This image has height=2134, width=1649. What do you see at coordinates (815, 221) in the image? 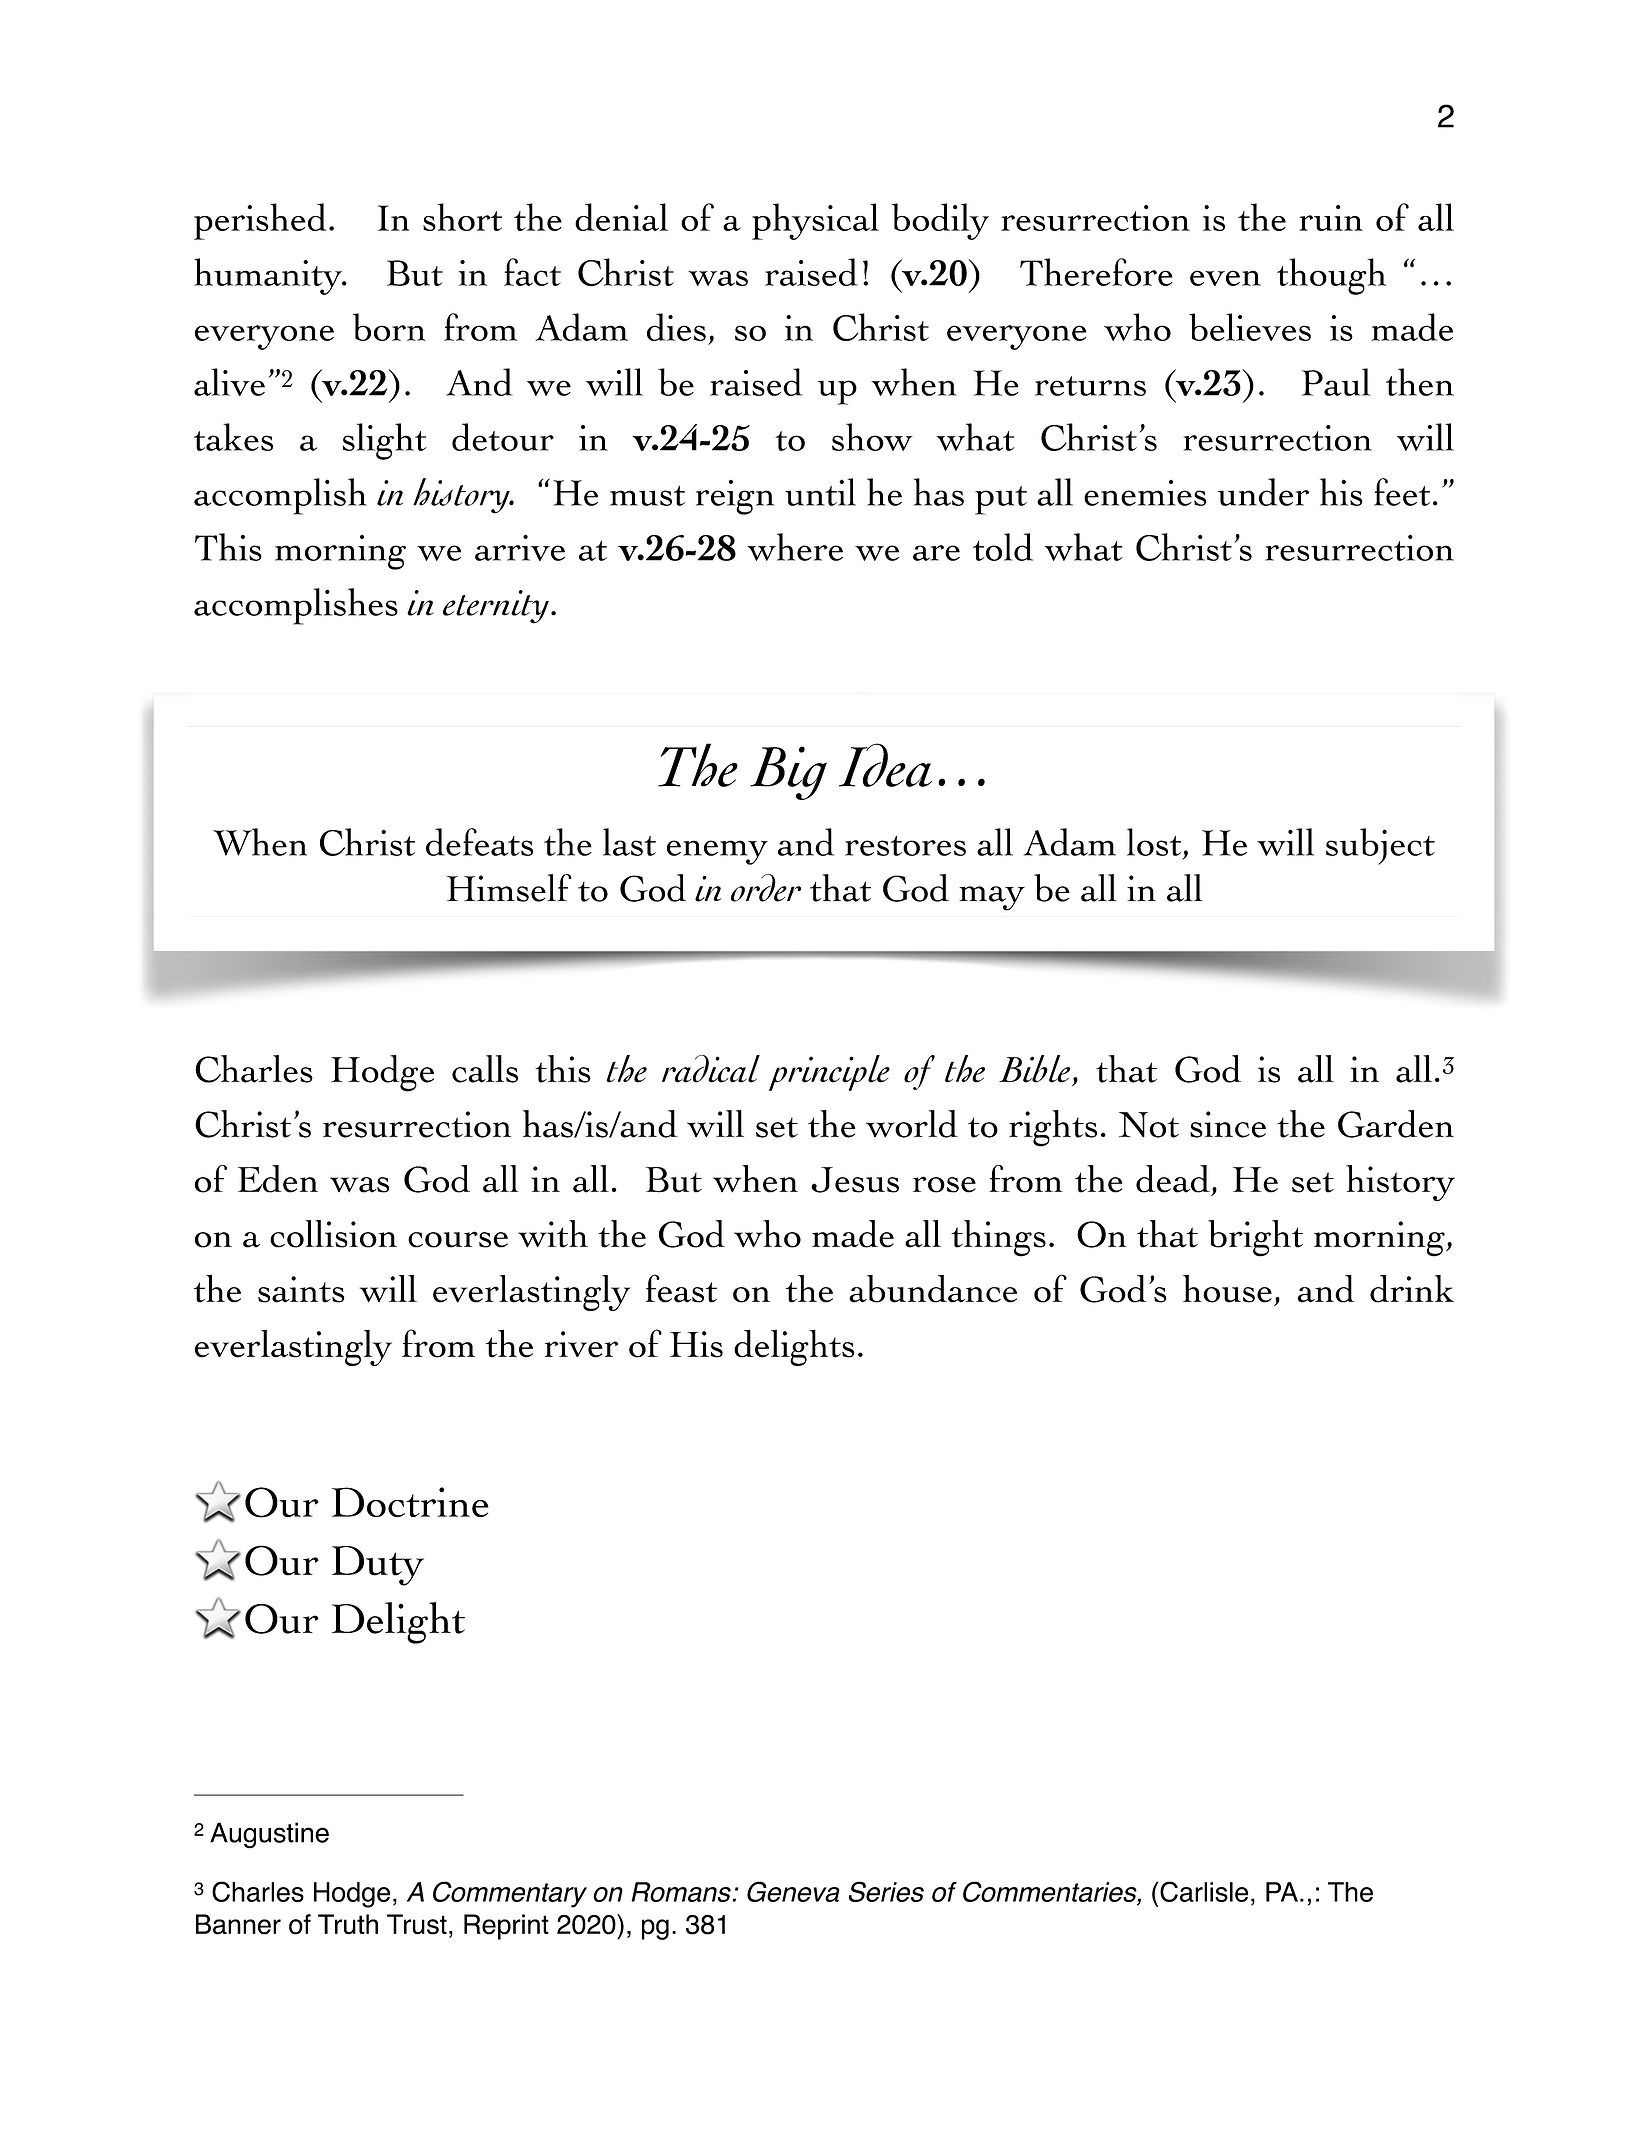
I see `physical` at bounding box center [815, 221].
